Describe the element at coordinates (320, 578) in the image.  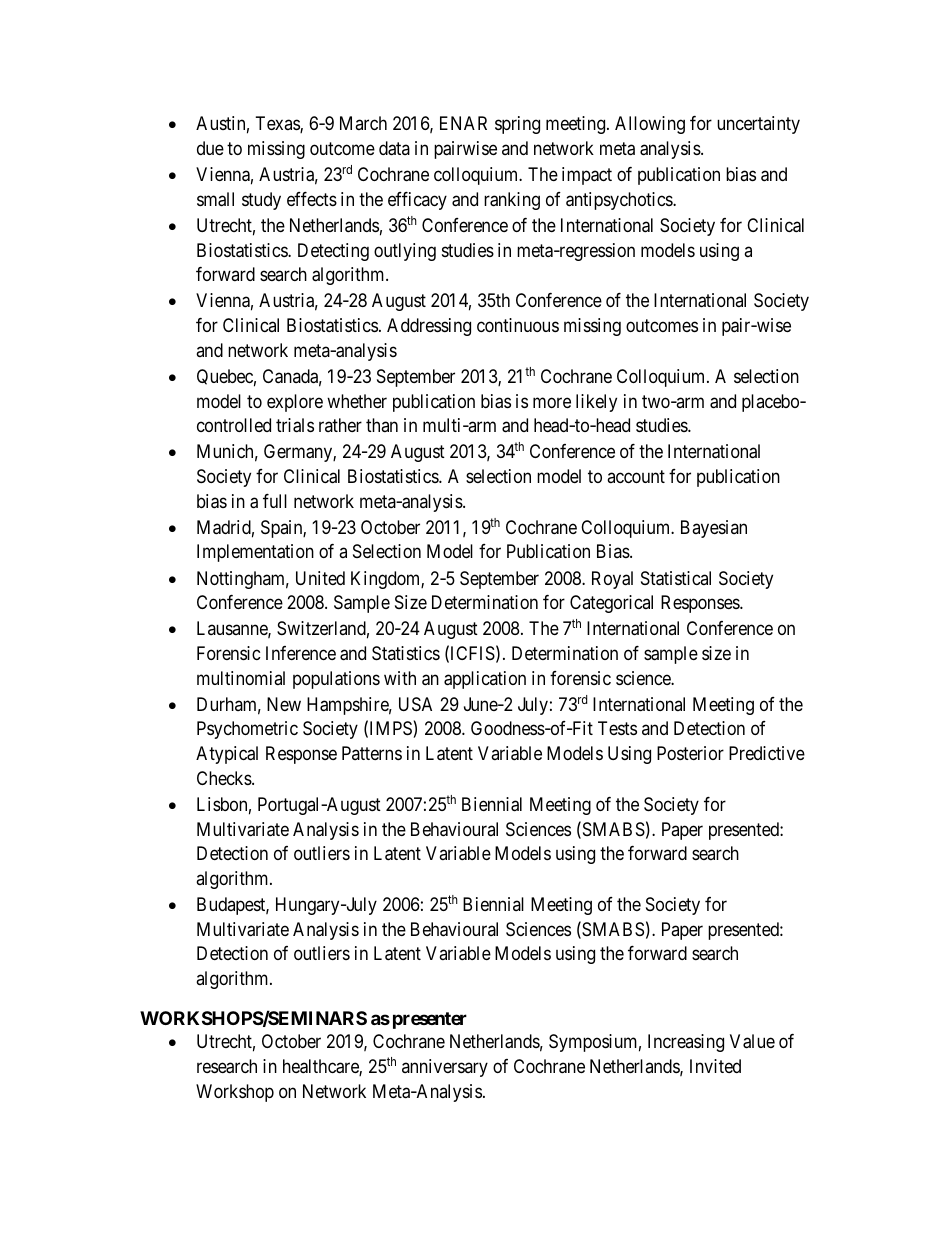
I see `United` at that location.
